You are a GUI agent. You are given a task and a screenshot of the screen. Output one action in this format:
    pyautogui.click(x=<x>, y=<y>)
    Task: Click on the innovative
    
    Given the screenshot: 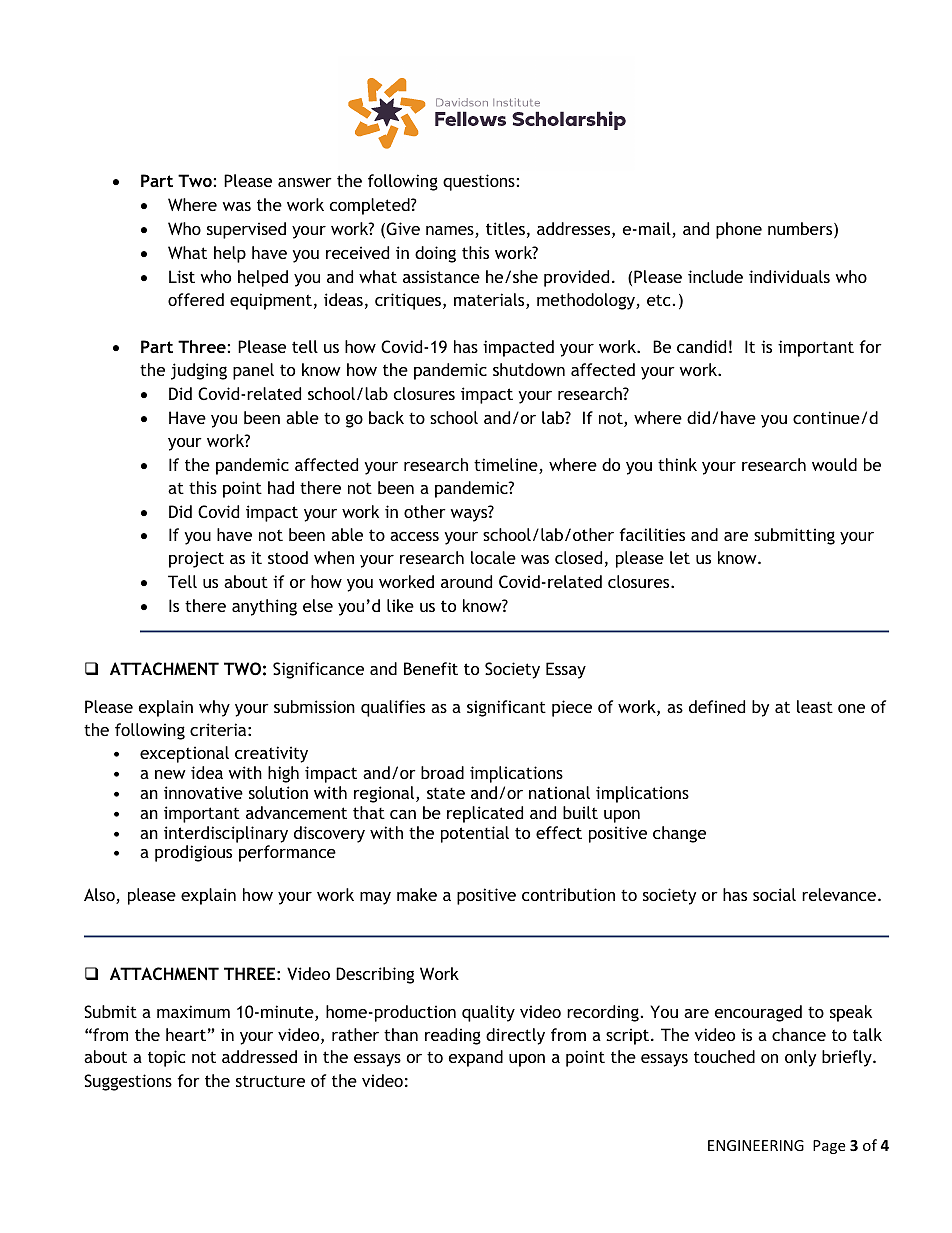 What is the action you would take?
    pyautogui.click(x=203, y=792)
